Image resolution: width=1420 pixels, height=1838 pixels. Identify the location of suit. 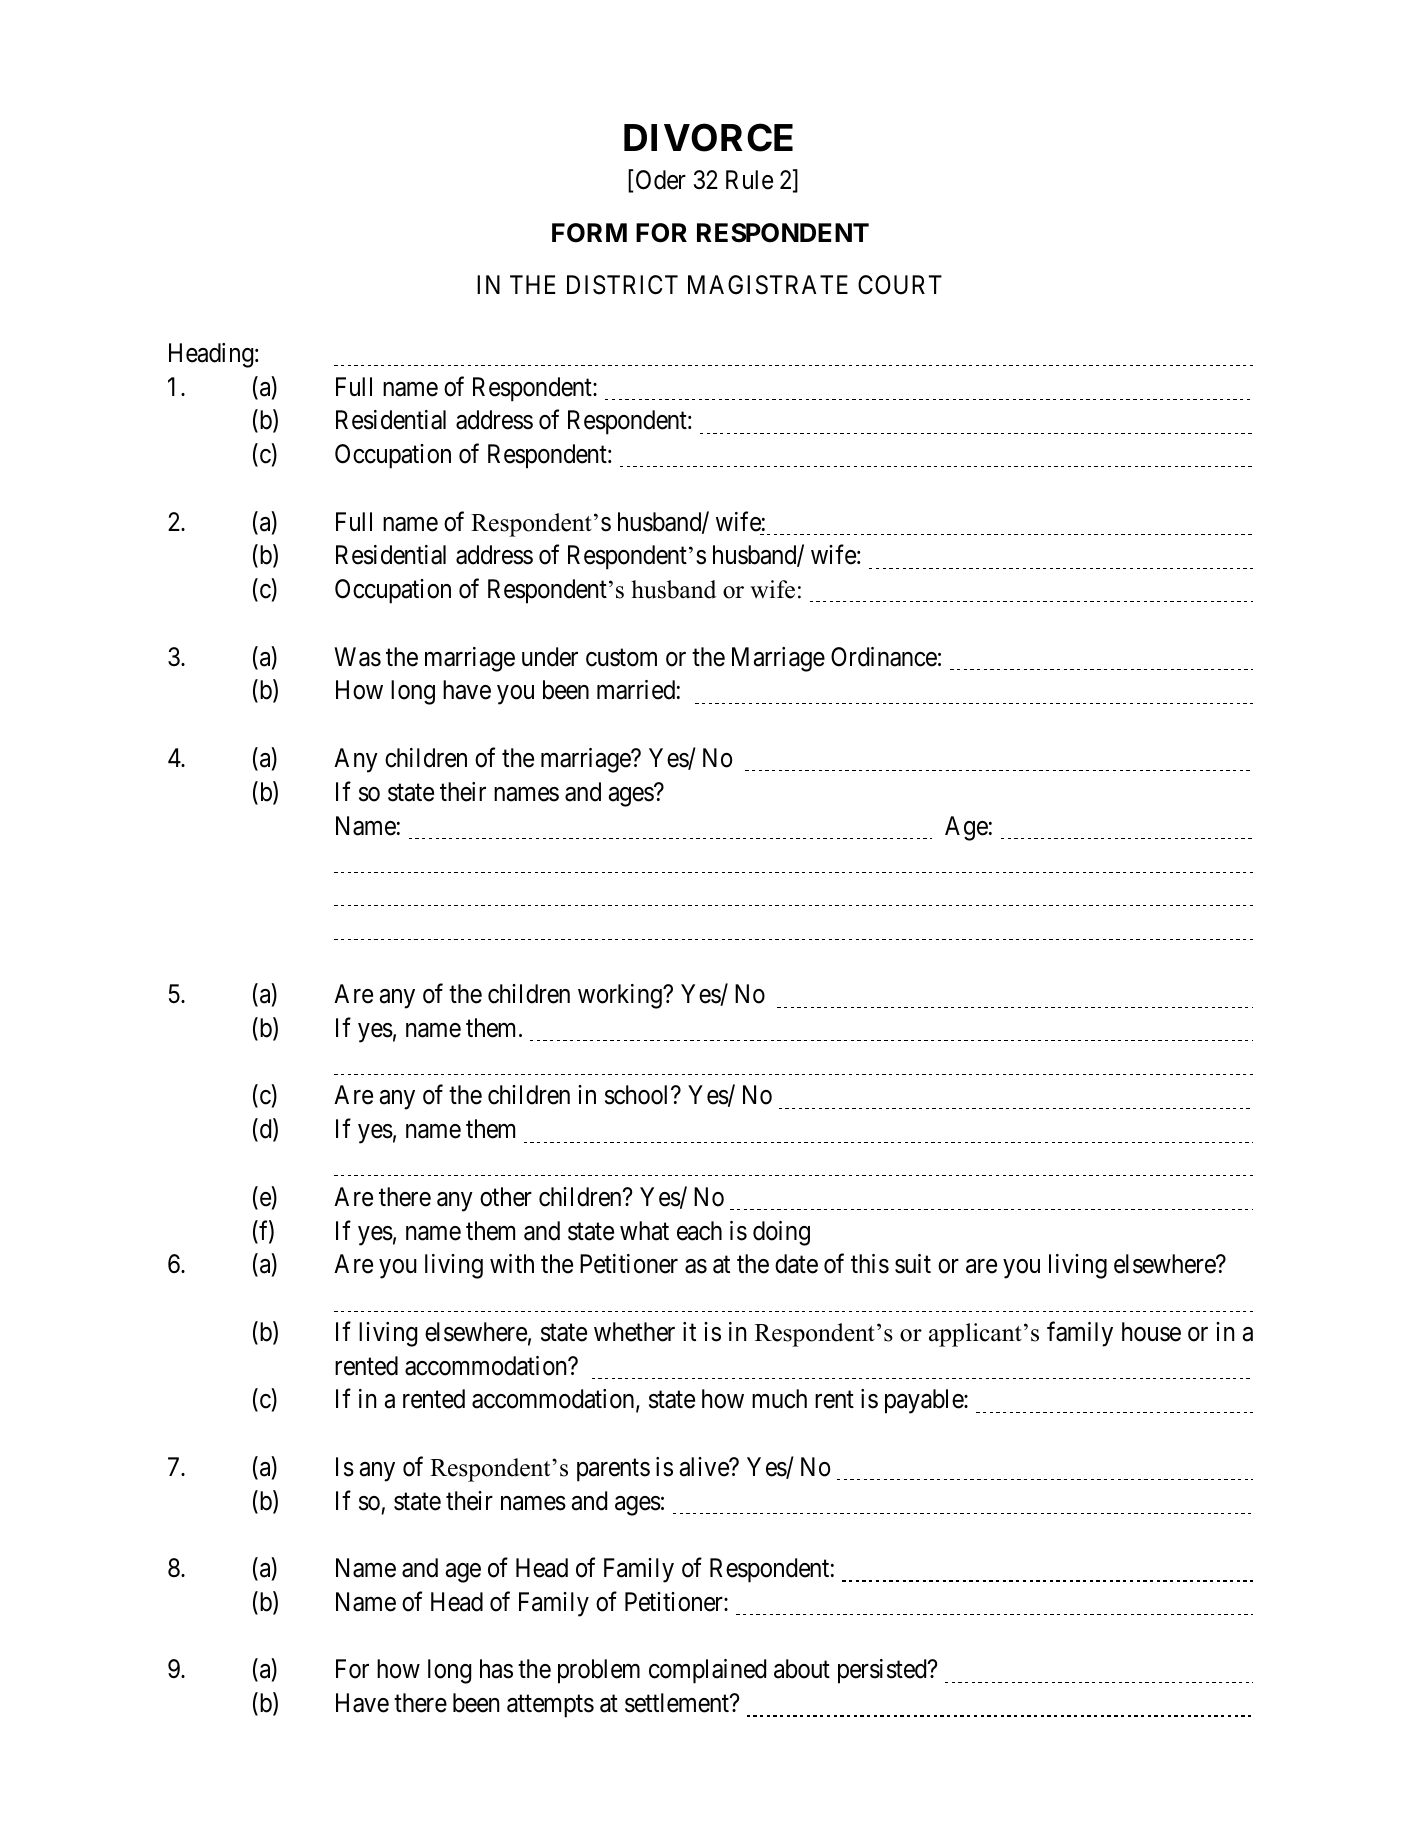
(913, 1264).
